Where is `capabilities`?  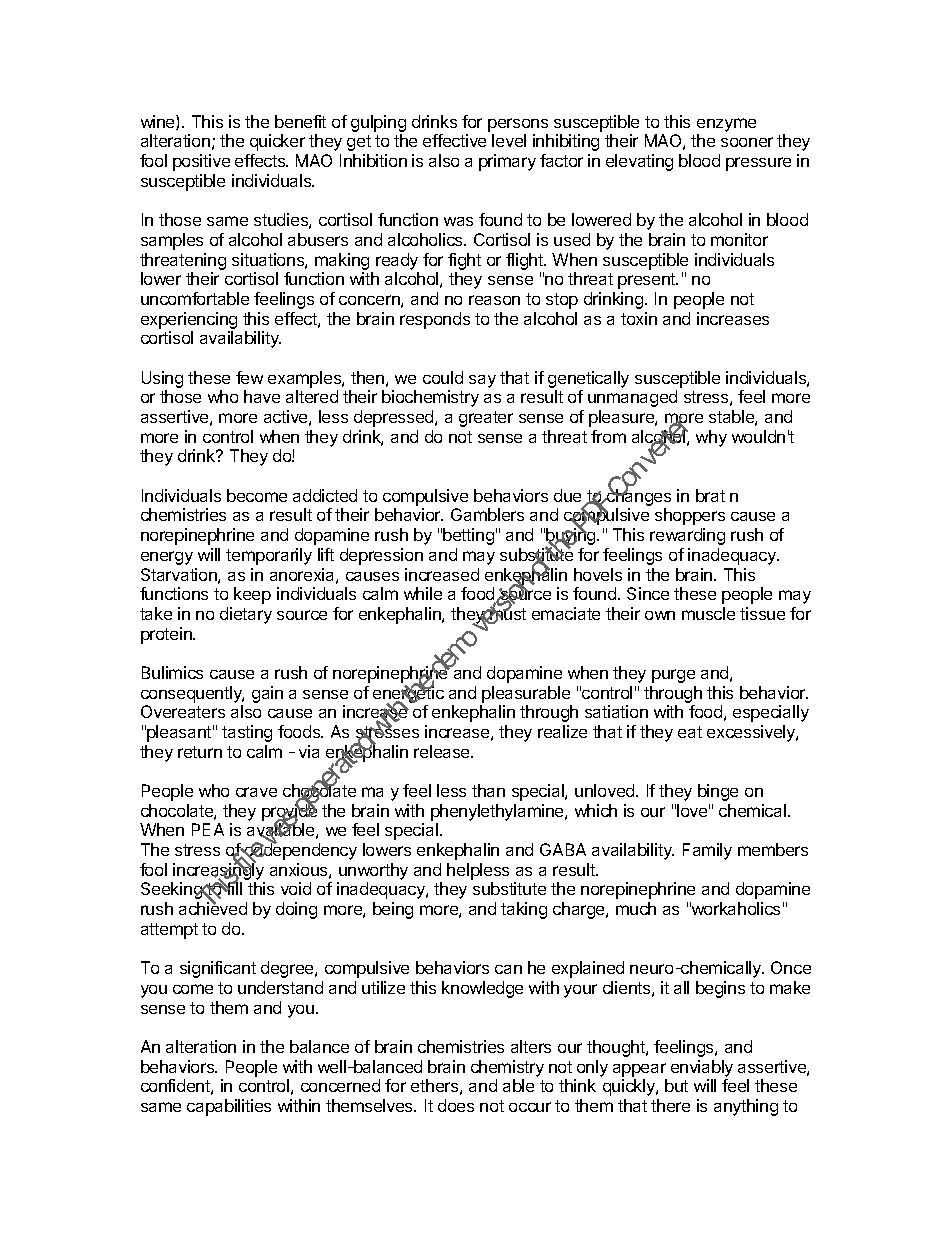
capabilities is located at coordinates (229, 1107).
